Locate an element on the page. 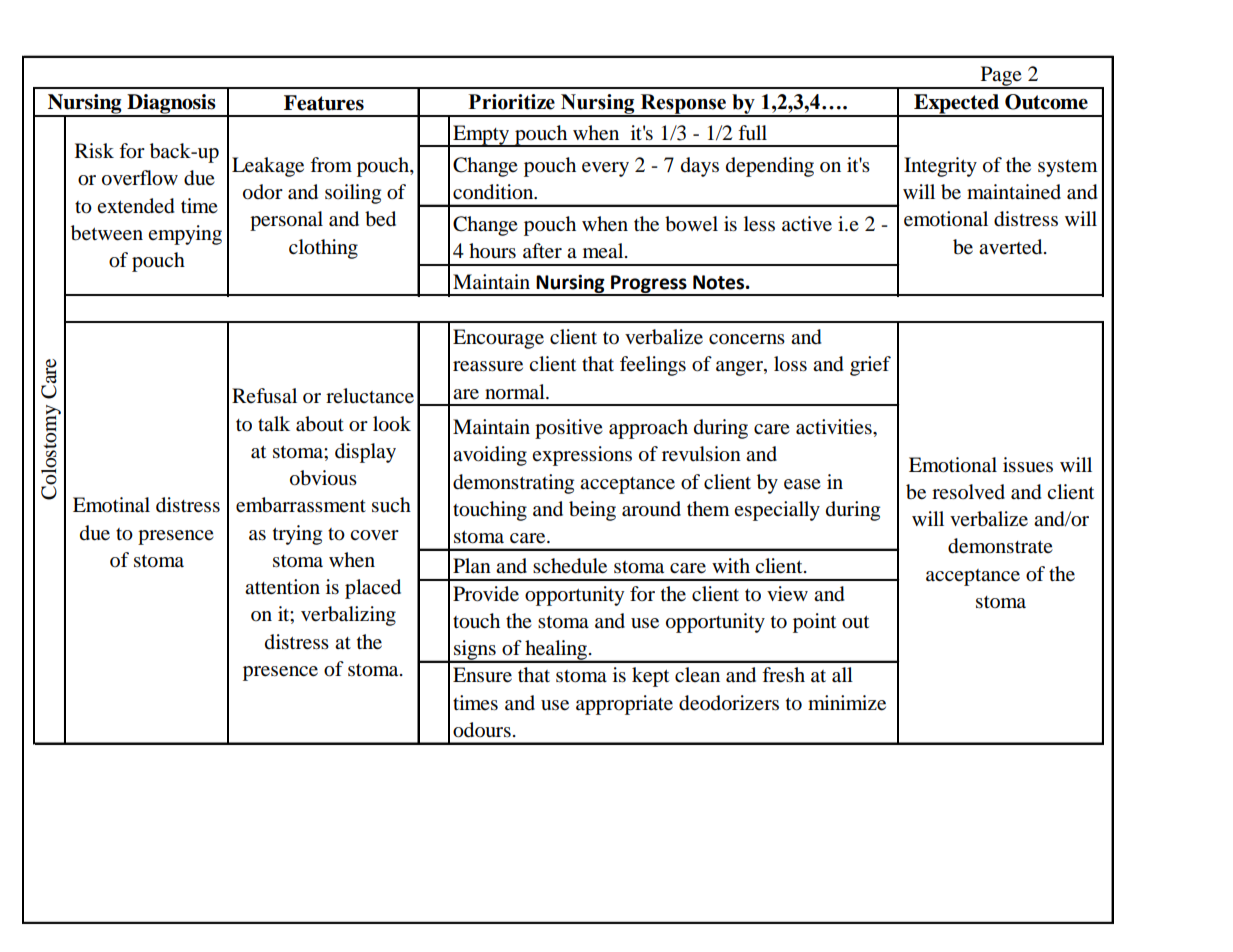 The image size is (1233, 952). embarrassment is located at coordinates (301, 505).
